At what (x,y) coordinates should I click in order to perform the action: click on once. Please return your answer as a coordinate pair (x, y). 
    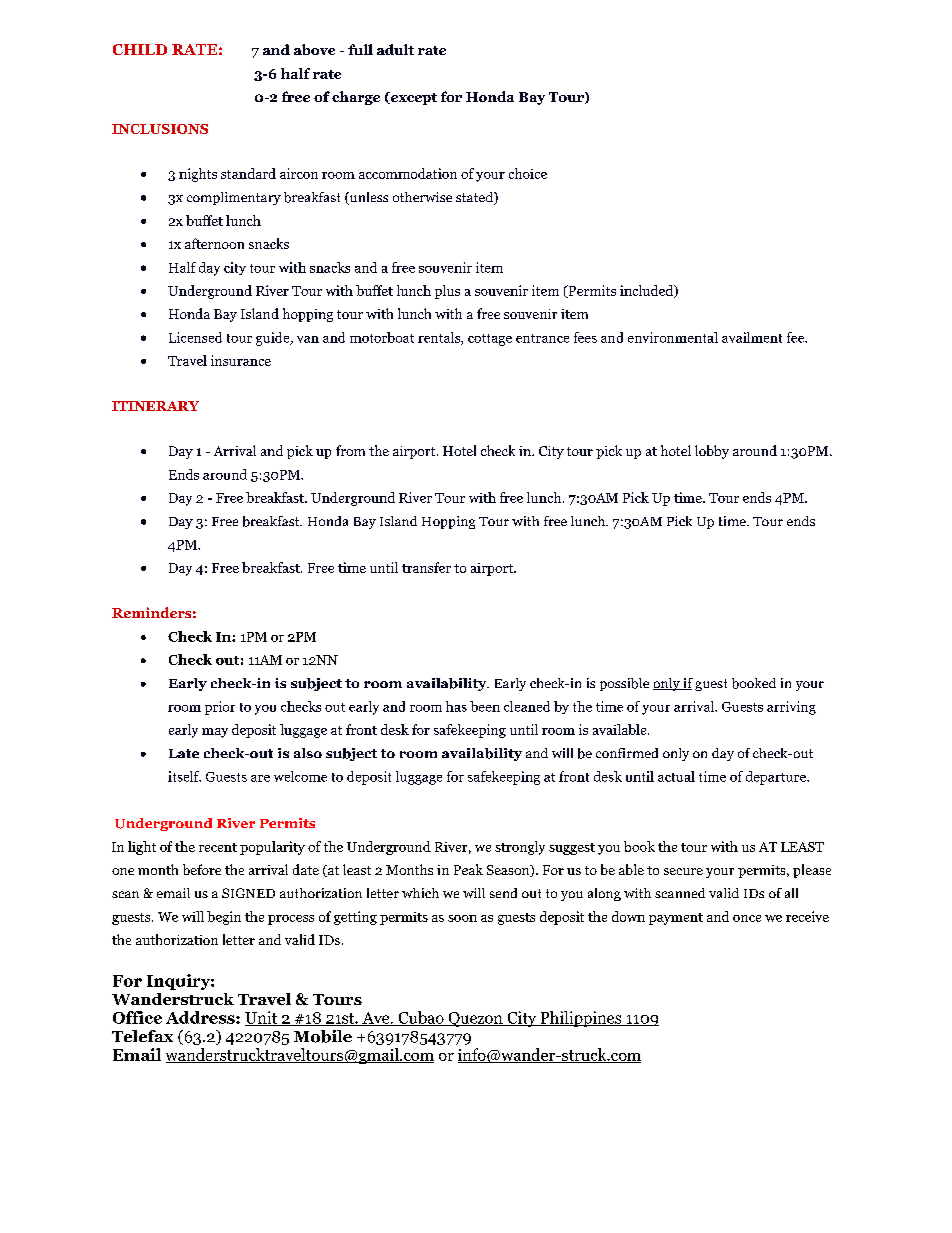
    Looking at the image, I should click on (747, 918).
